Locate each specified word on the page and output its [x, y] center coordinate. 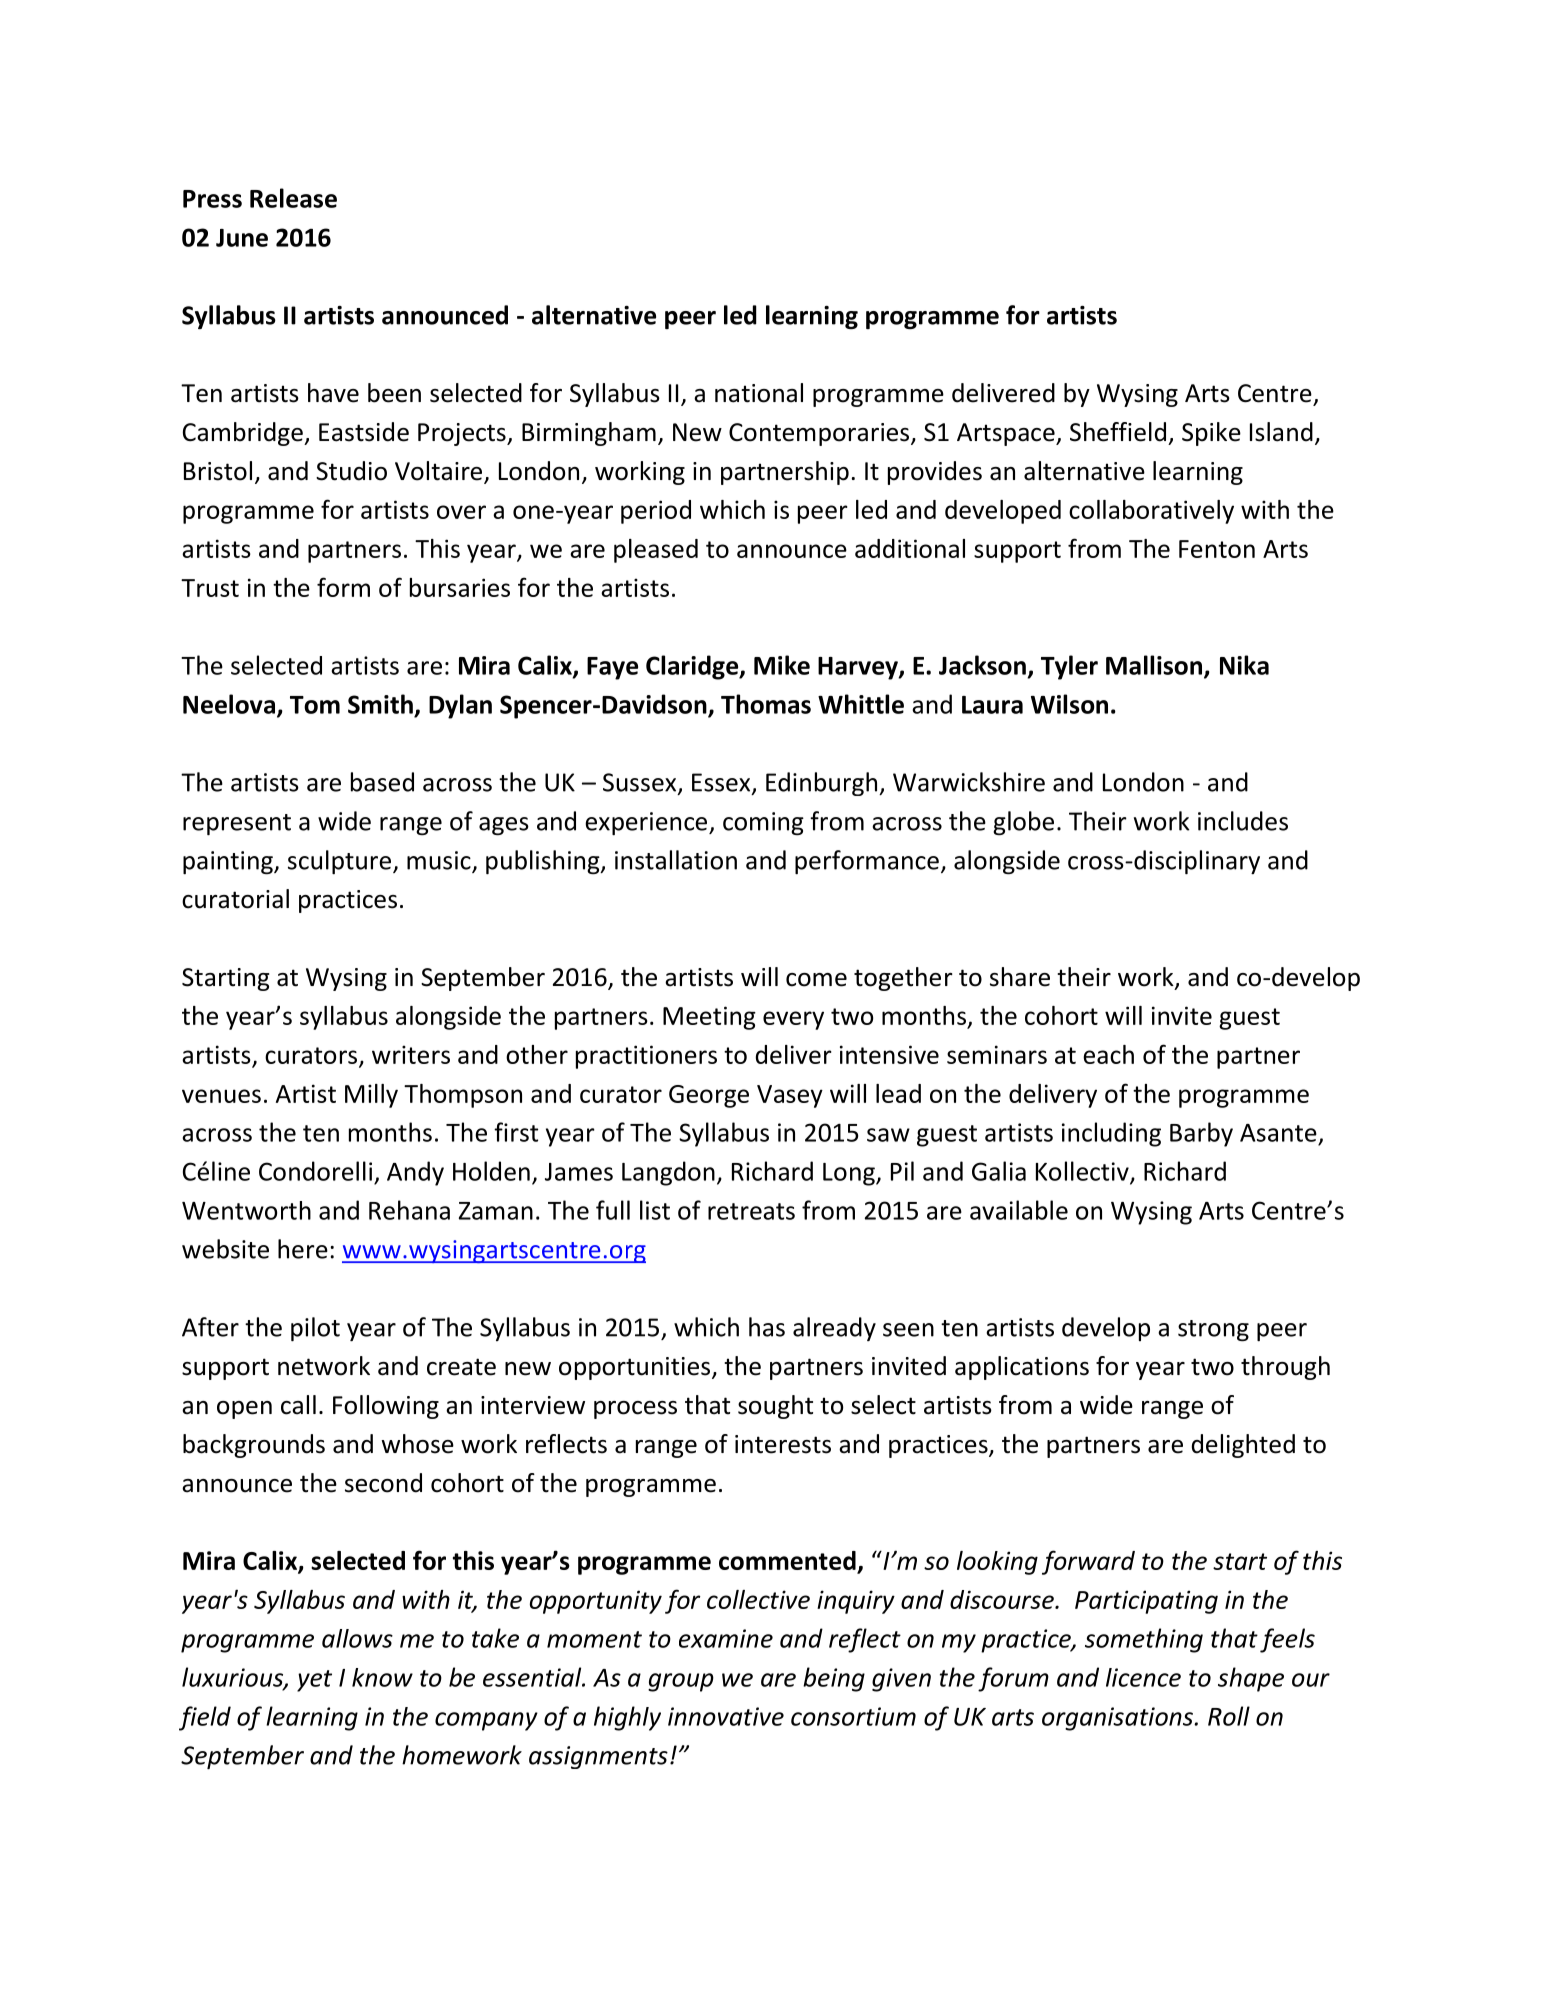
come [816, 980]
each [1108, 1054]
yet [314, 1681]
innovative [726, 1716]
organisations [1118, 1719]
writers [411, 1054]
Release [293, 198]
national [759, 393]
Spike [1211, 434]
